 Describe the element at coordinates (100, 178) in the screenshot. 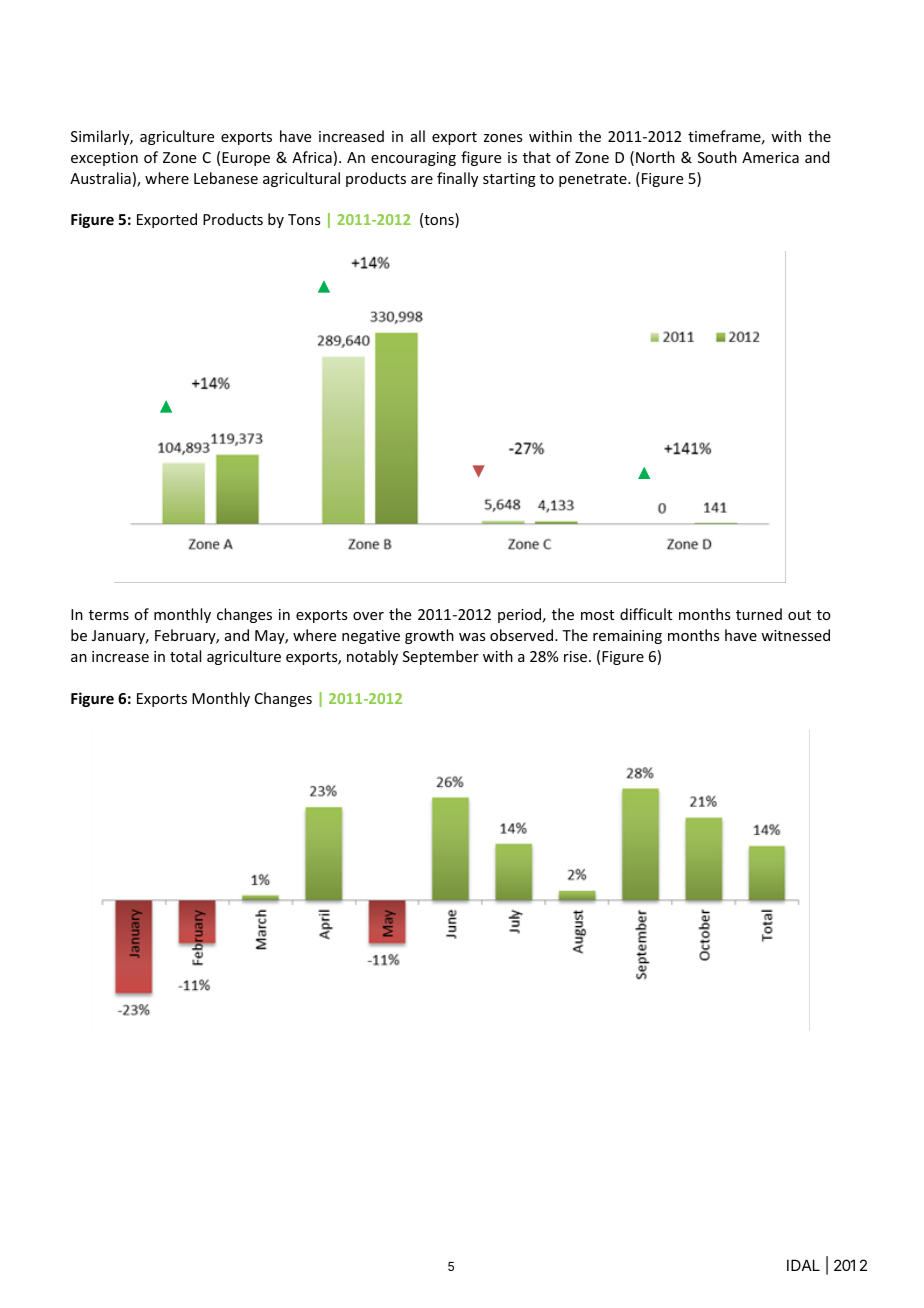

I see `Australia` at that location.
